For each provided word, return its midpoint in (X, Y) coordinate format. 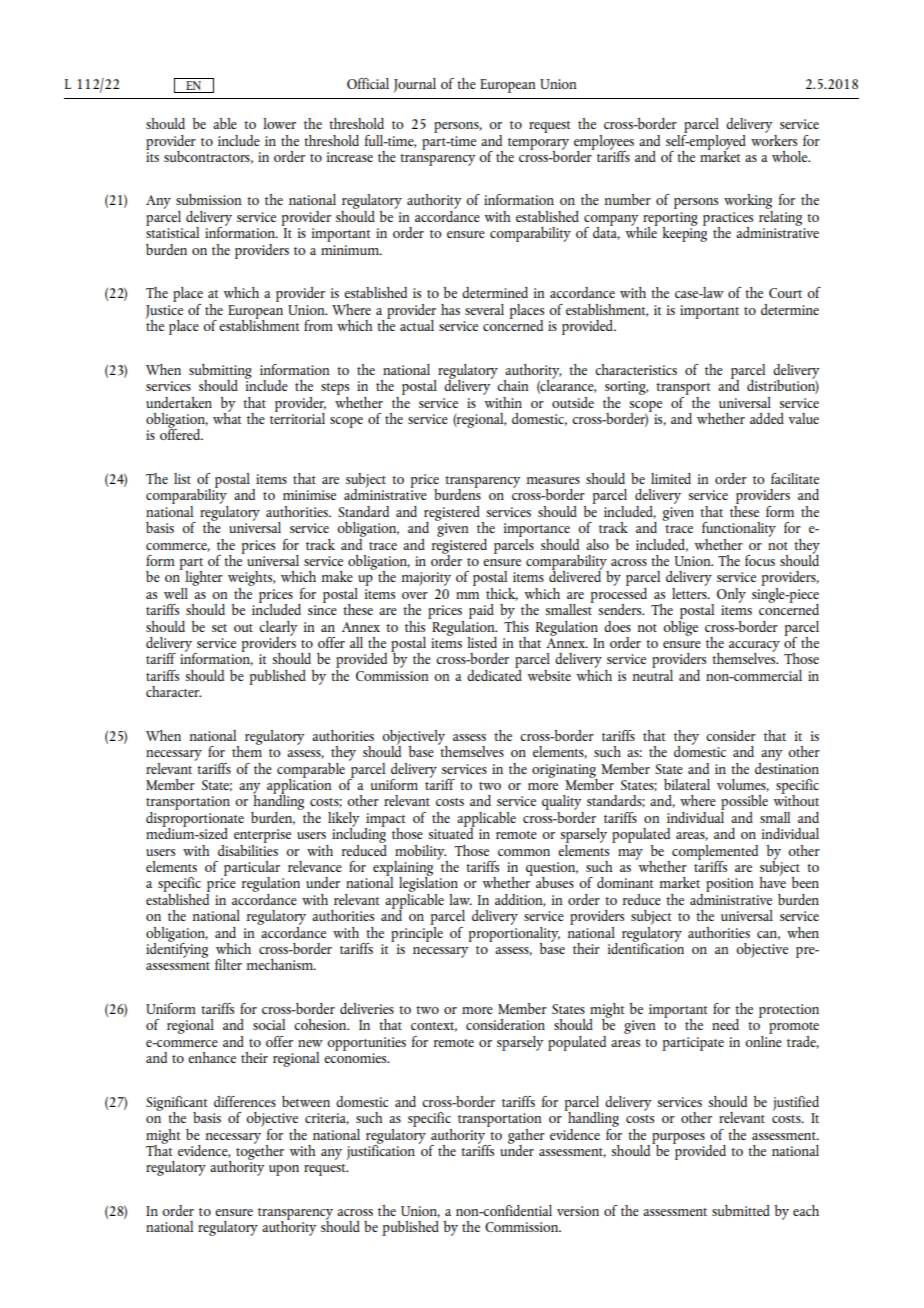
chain (512, 385)
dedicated (494, 674)
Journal (414, 85)
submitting (220, 372)
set (219, 628)
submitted (741, 1210)
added (767, 418)
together (260, 1151)
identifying (177, 949)
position (729, 885)
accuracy (754, 647)
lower (279, 123)
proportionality (514, 934)
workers (774, 139)
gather (526, 1137)
